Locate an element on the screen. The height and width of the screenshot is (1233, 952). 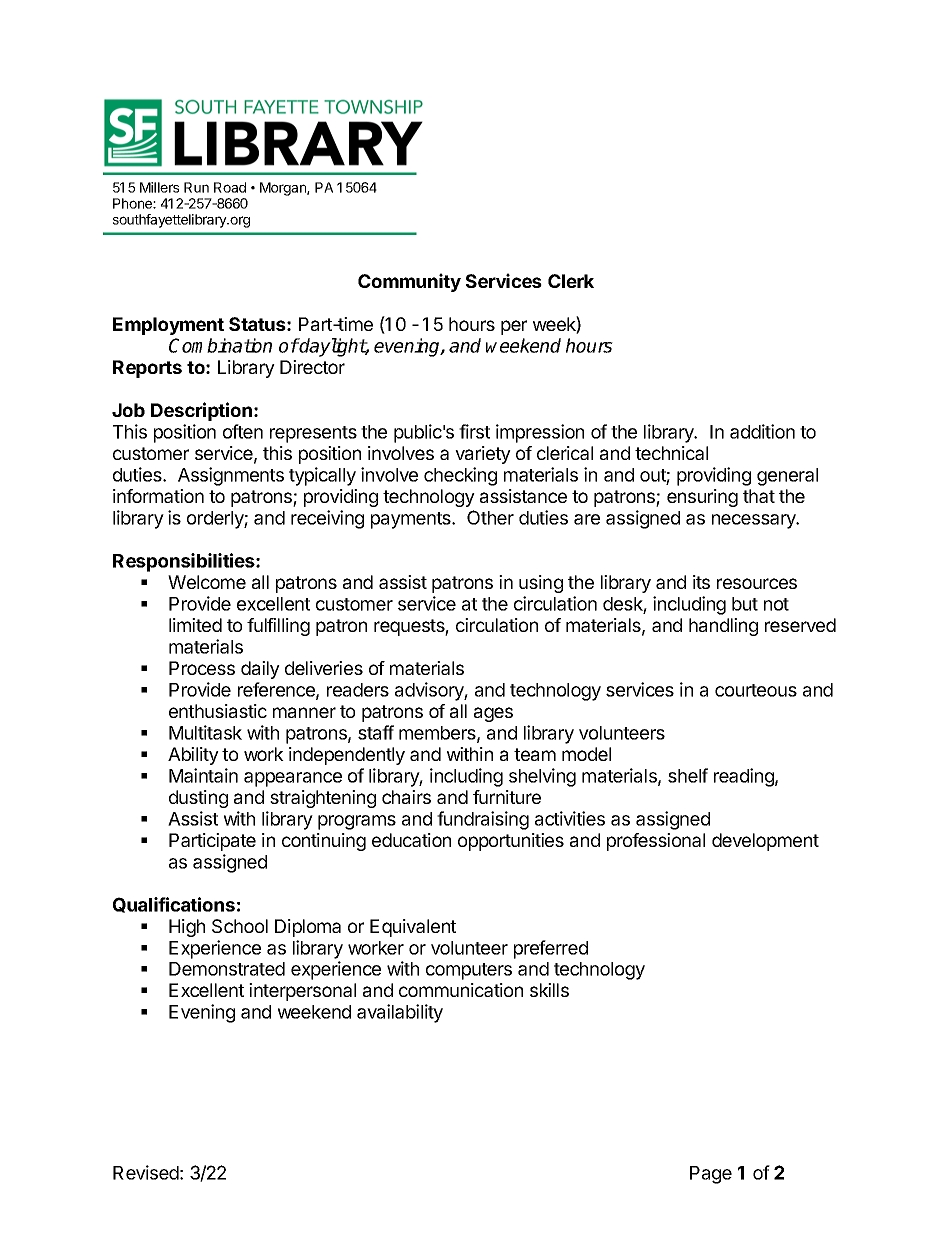
Clerk is located at coordinates (571, 281).
